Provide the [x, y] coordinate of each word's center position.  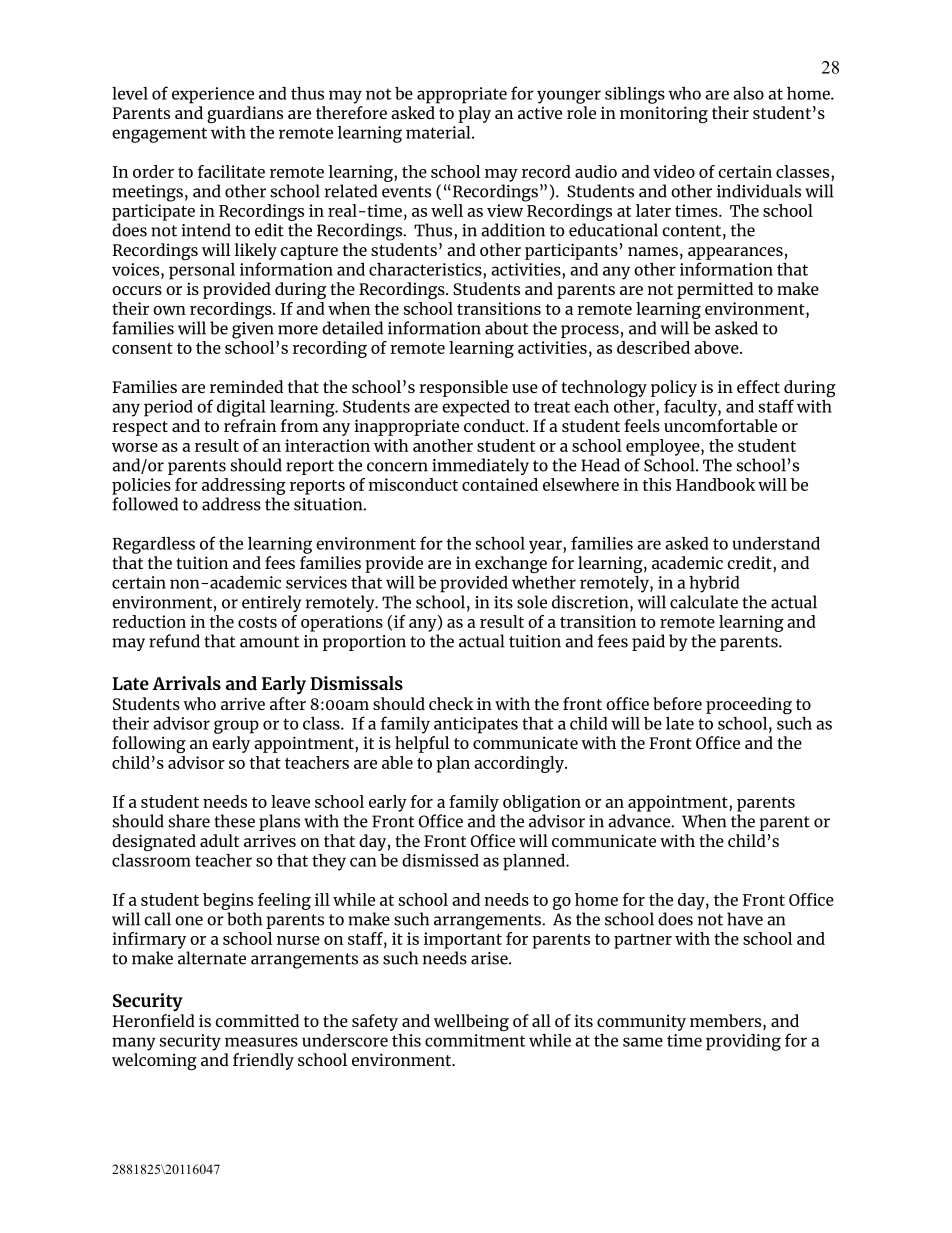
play [474, 114]
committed [257, 1020]
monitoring [664, 114]
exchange [511, 566]
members [727, 1022]
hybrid [714, 584]
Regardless [154, 545]
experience [213, 95]
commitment [475, 1040]
